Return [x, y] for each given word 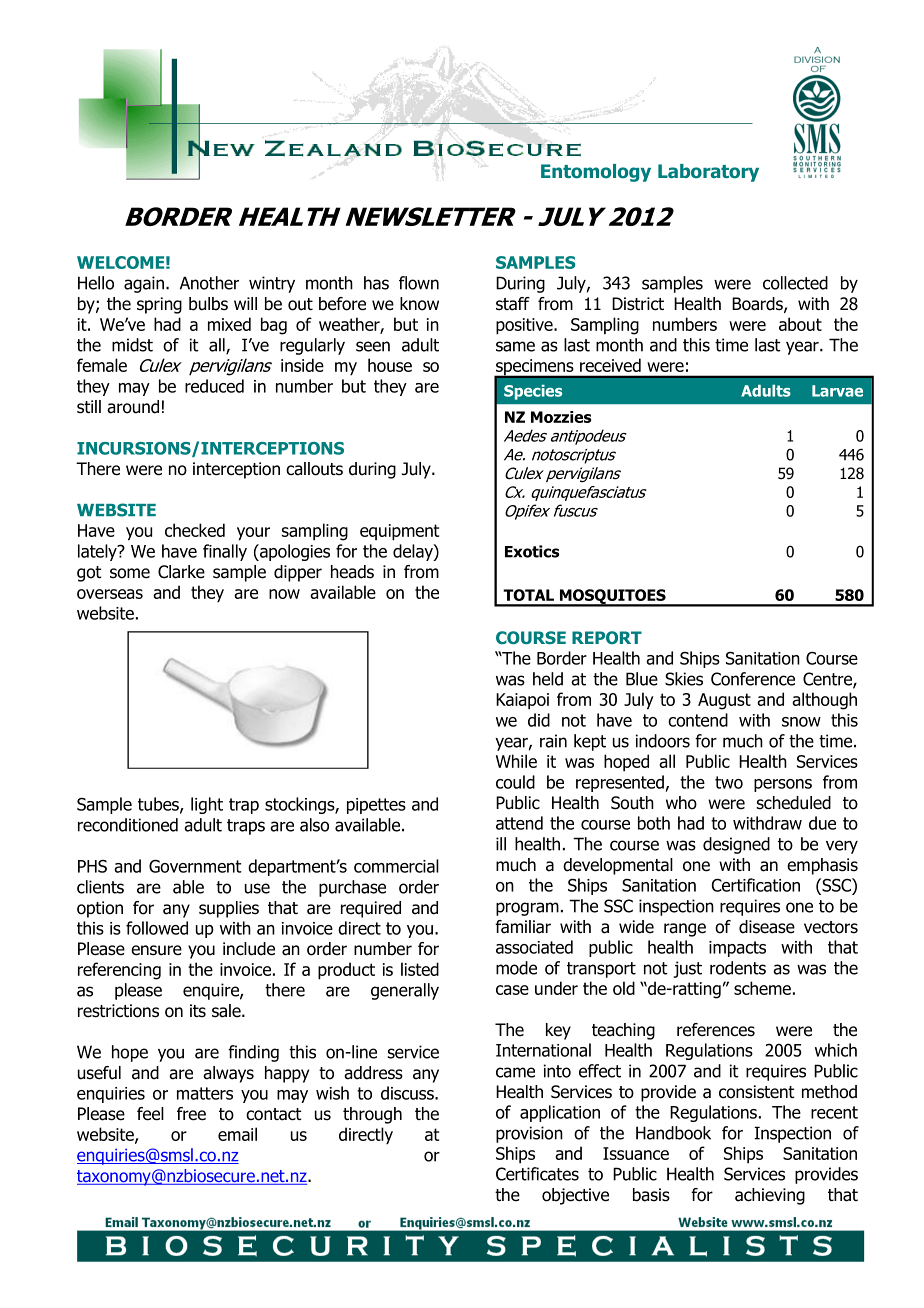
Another [209, 283]
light [207, 805]
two [729, 782]
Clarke [181, 572]
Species [533, 392]
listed [420, 969]
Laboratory [708, 173]
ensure [156, 950]
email [237, 1134]
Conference [753, 679]
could [515, 782]
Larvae [837, 391]
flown [419, 283]
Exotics [532, 551]
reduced [214, 386]
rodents [738, 968]
